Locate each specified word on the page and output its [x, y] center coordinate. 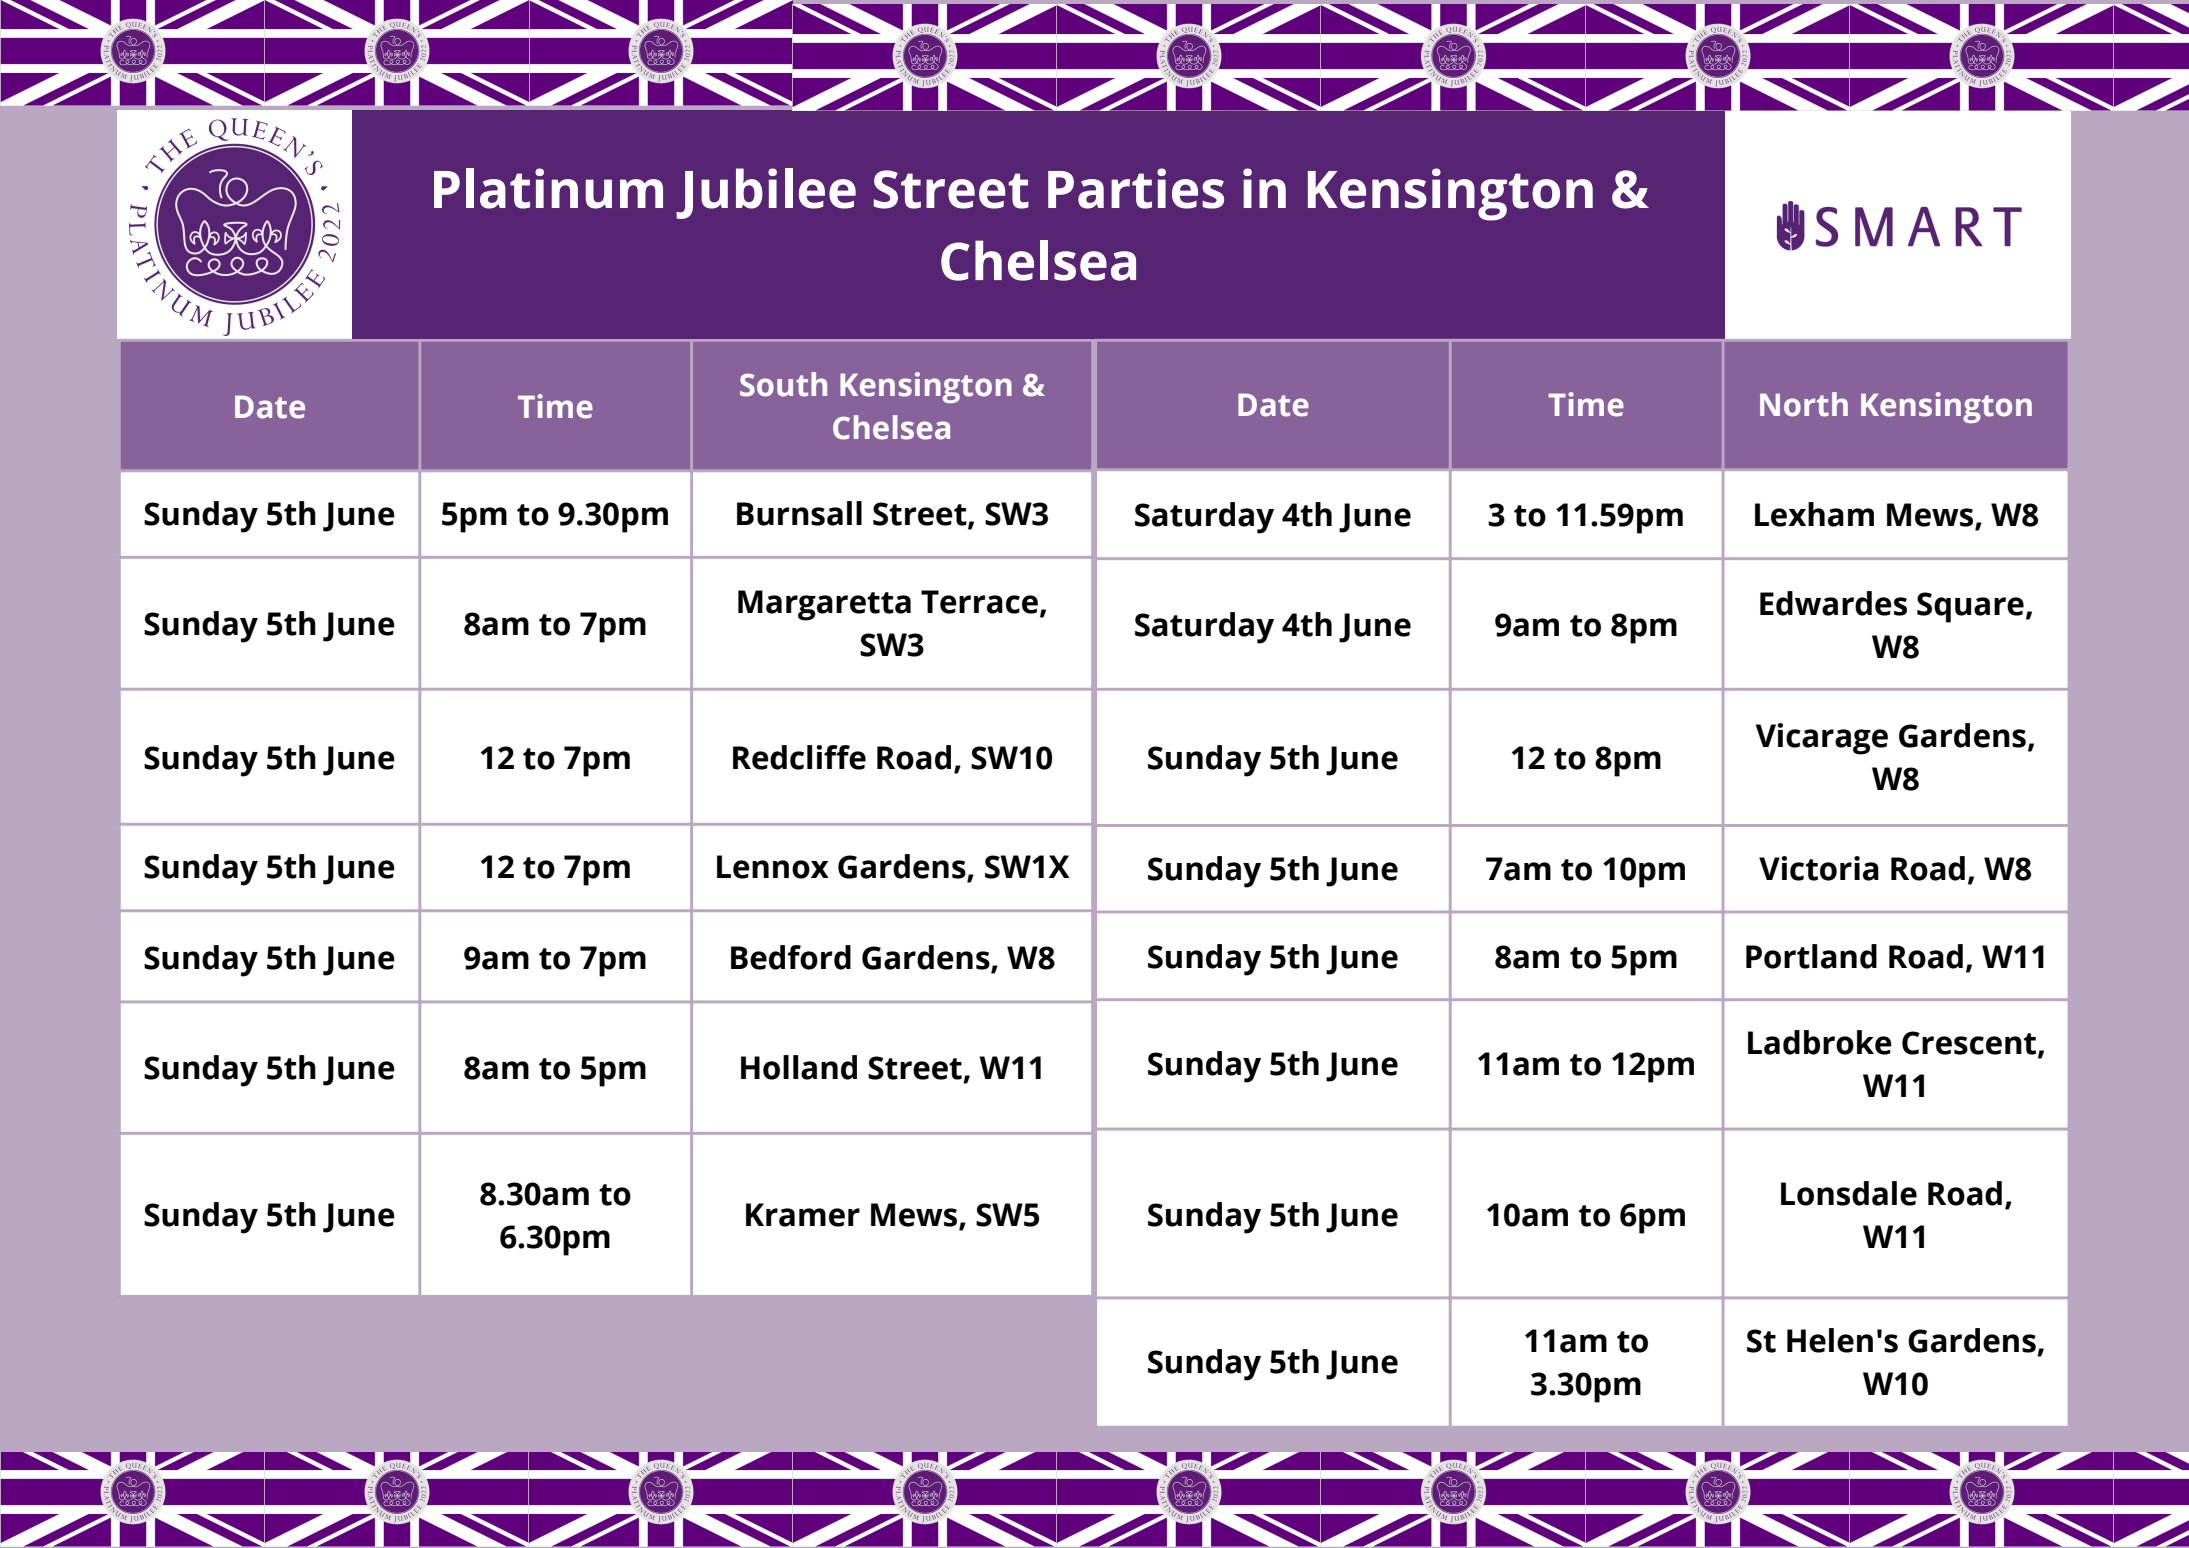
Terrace [979, 602]
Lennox [773, 867]
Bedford [791, 957]
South [783, 384]
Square [1970, 607]
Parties [1136, 188]
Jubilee [766, 193]
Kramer [803, 1215]
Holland [799, 1067]
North [1804, 404]
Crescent [1970, 1044]
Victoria [1819, 868]
